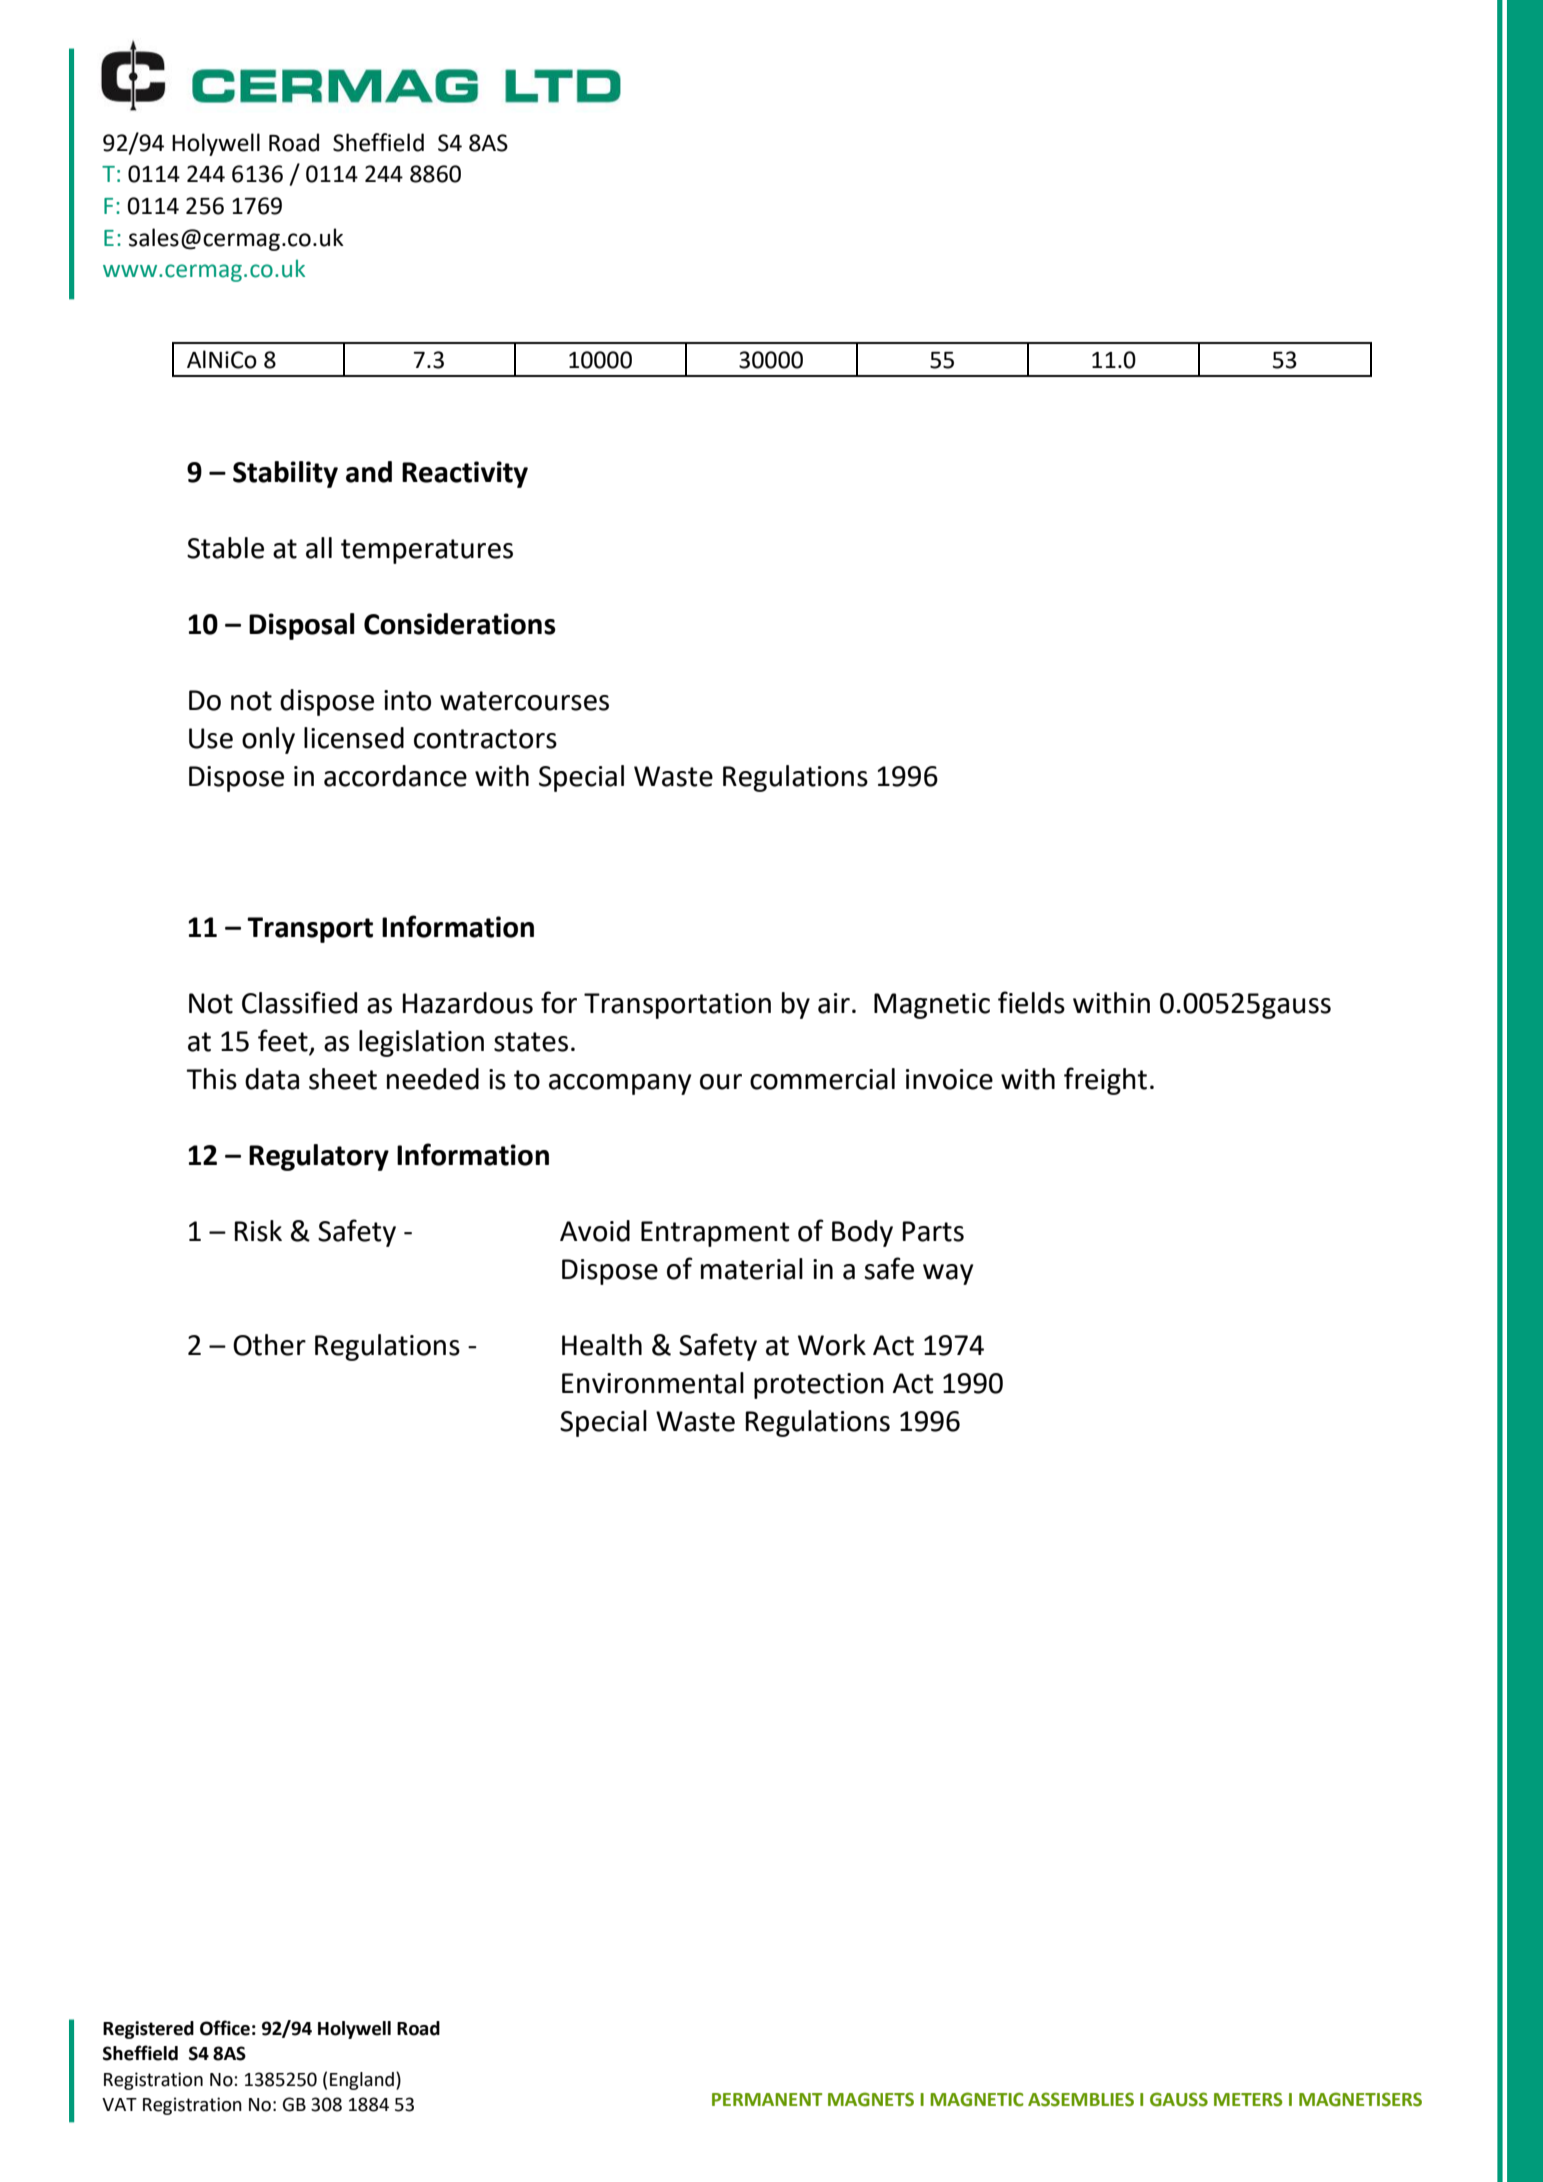 This page has height=2182, width=1543. What do you see at coordinates (767, 2099) in the page?
I see `PERMANENT` at bounding box center [767, 2099].
